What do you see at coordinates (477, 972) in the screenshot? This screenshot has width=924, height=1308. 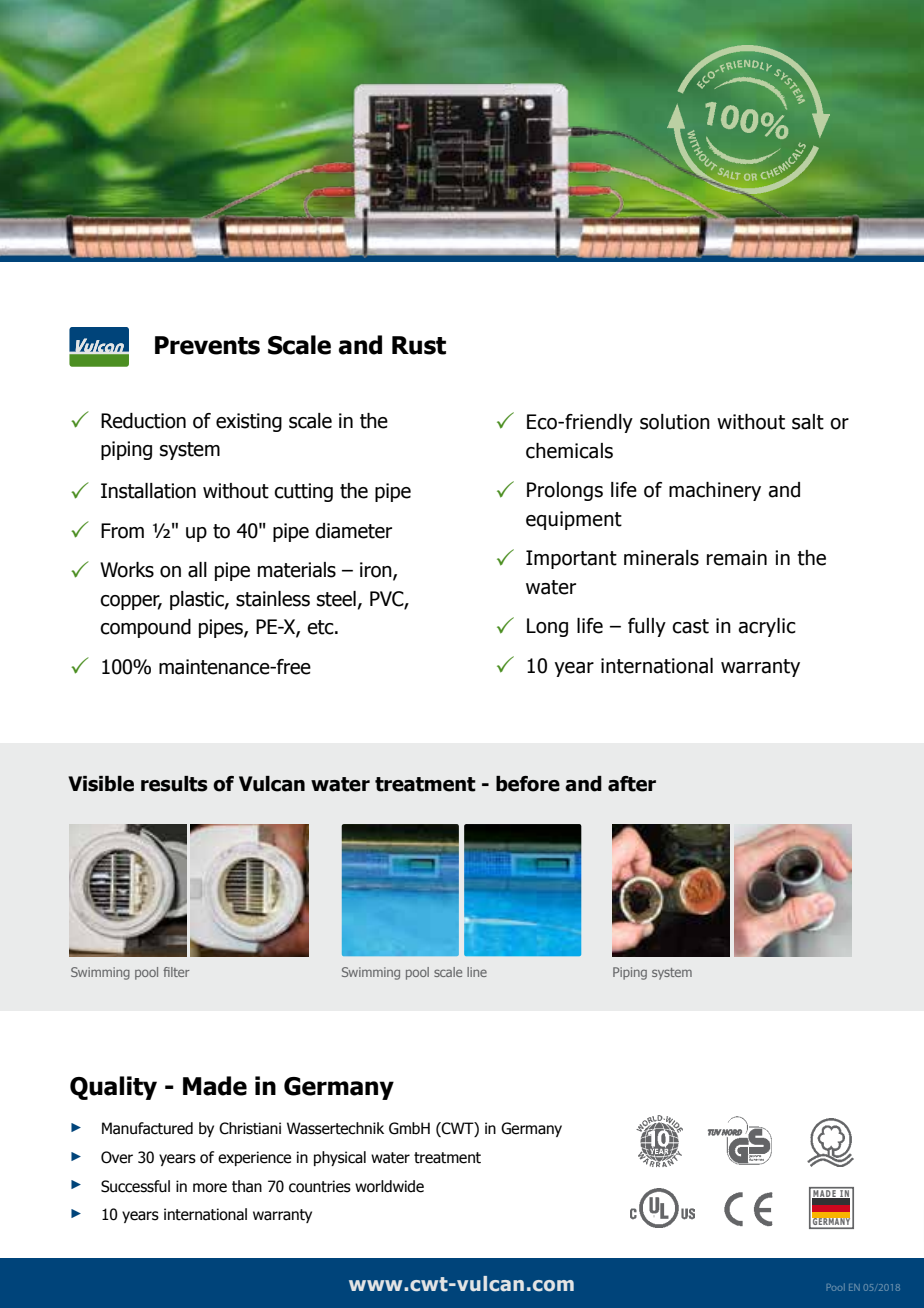 I see `line` at bounding box center [477, 972].
